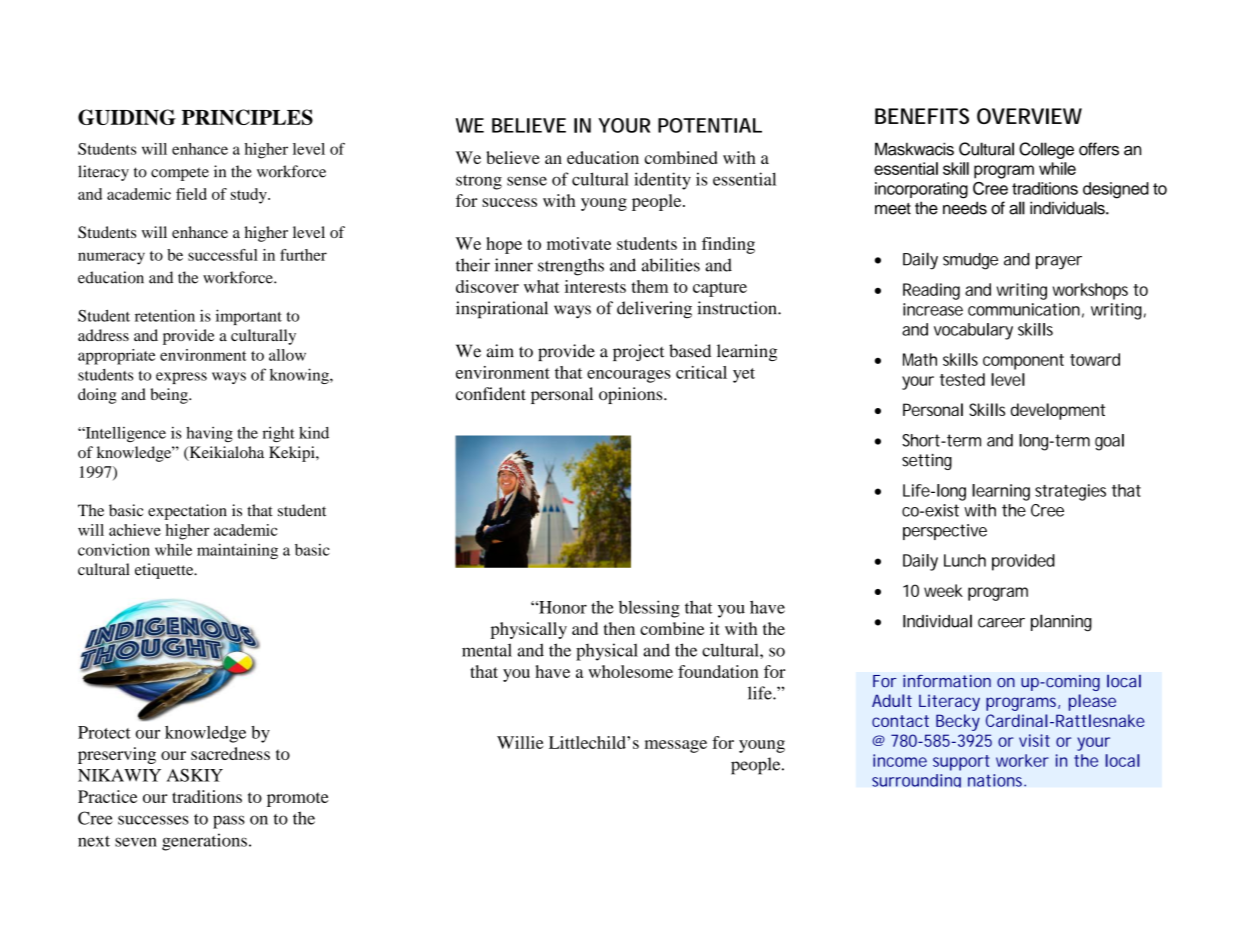 The width and height of the image is (1233, 952). What do you see at coordinates (947, 681) in the image?
I see `information` at bounding box center [947, 681].
